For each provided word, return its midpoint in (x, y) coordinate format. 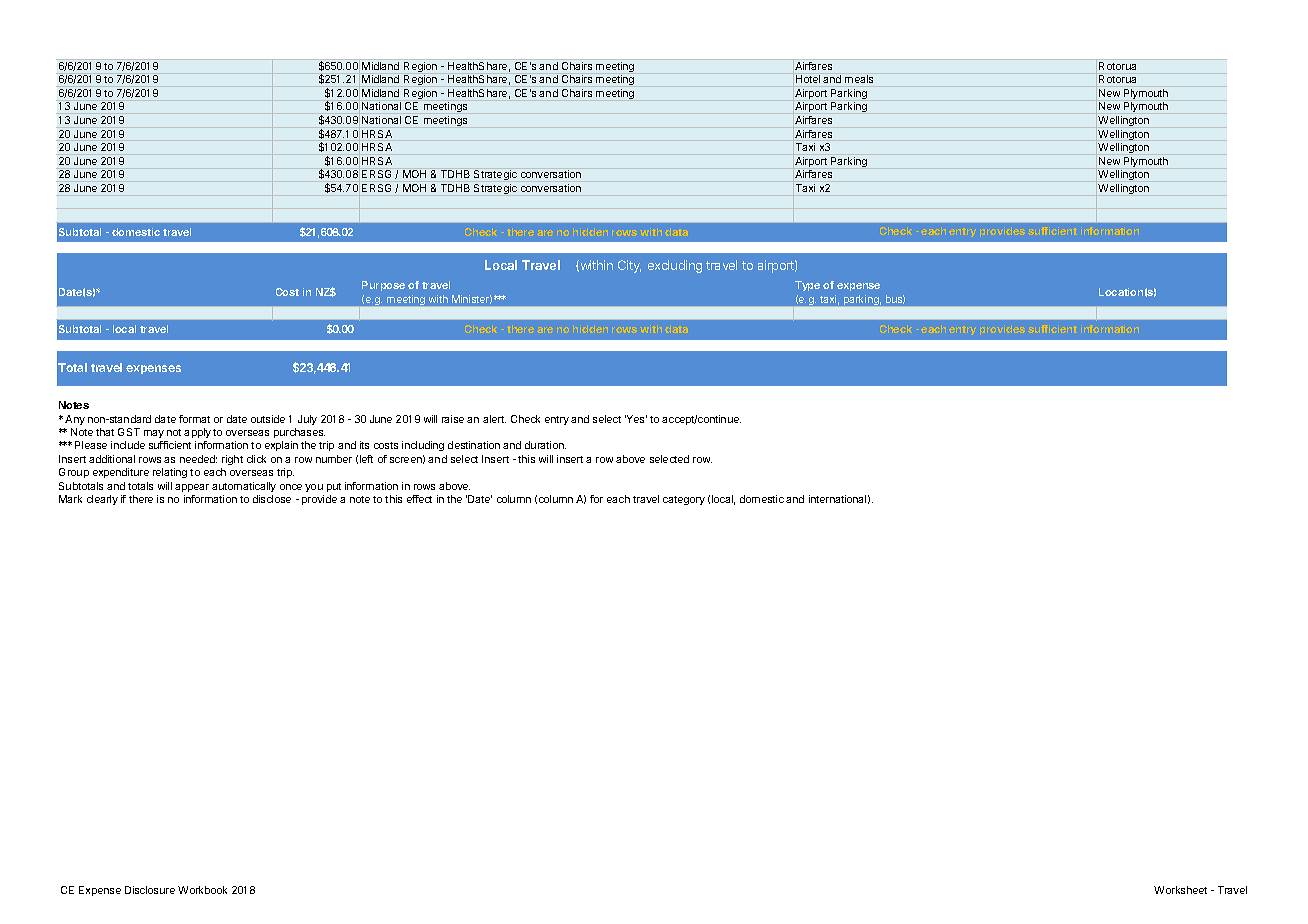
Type (807, 286)
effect (419, 499)
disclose (272, 499)
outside (268, 419)
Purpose (383, 286)
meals (859, 79)
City (629, 266)
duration (545, 445)
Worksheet (1180, 890)
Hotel (808, 79)
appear (192, 488)
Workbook (202, 890)
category (684, 500)
